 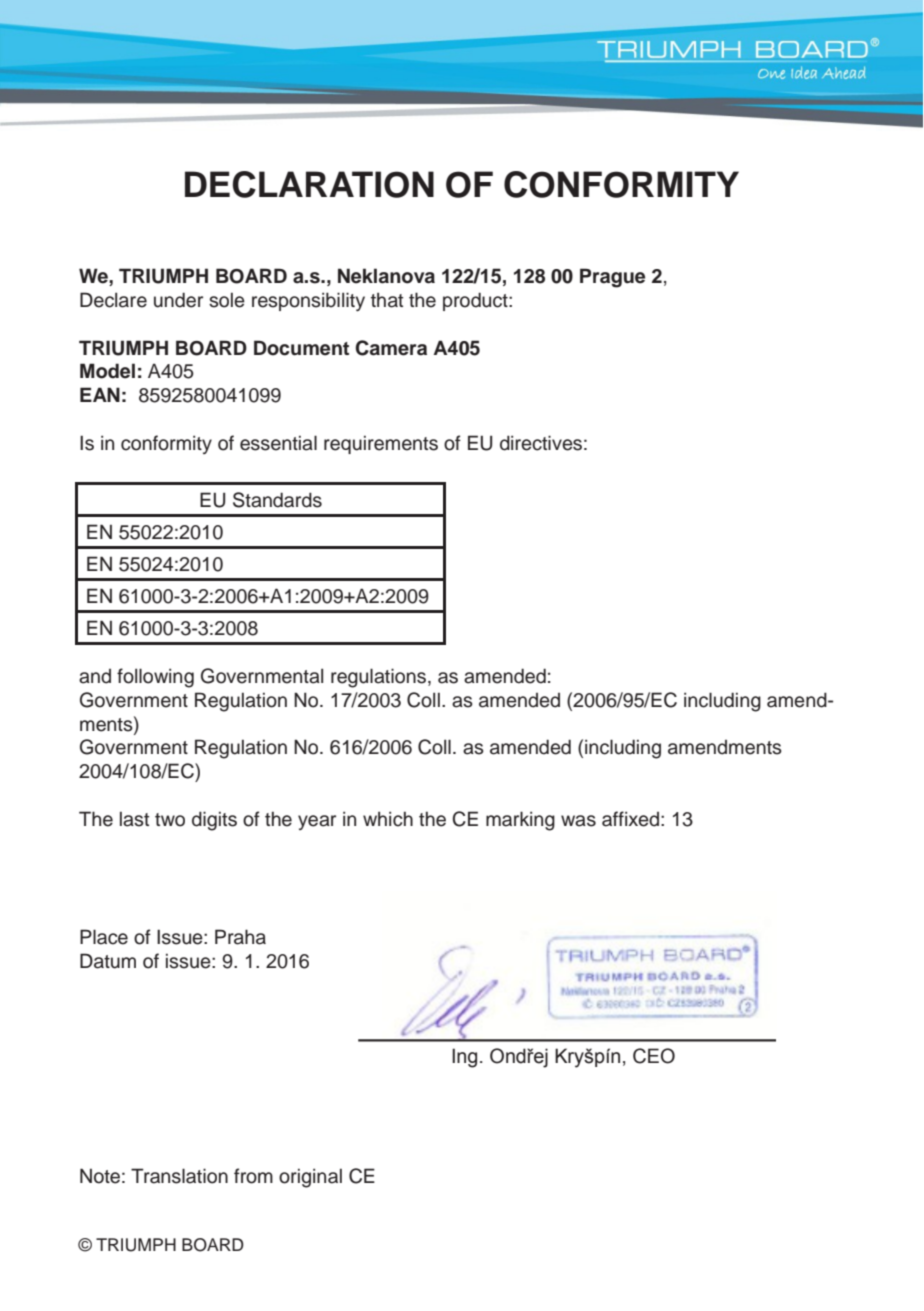 I want to click on Prague, so click(x=612, y=278).
